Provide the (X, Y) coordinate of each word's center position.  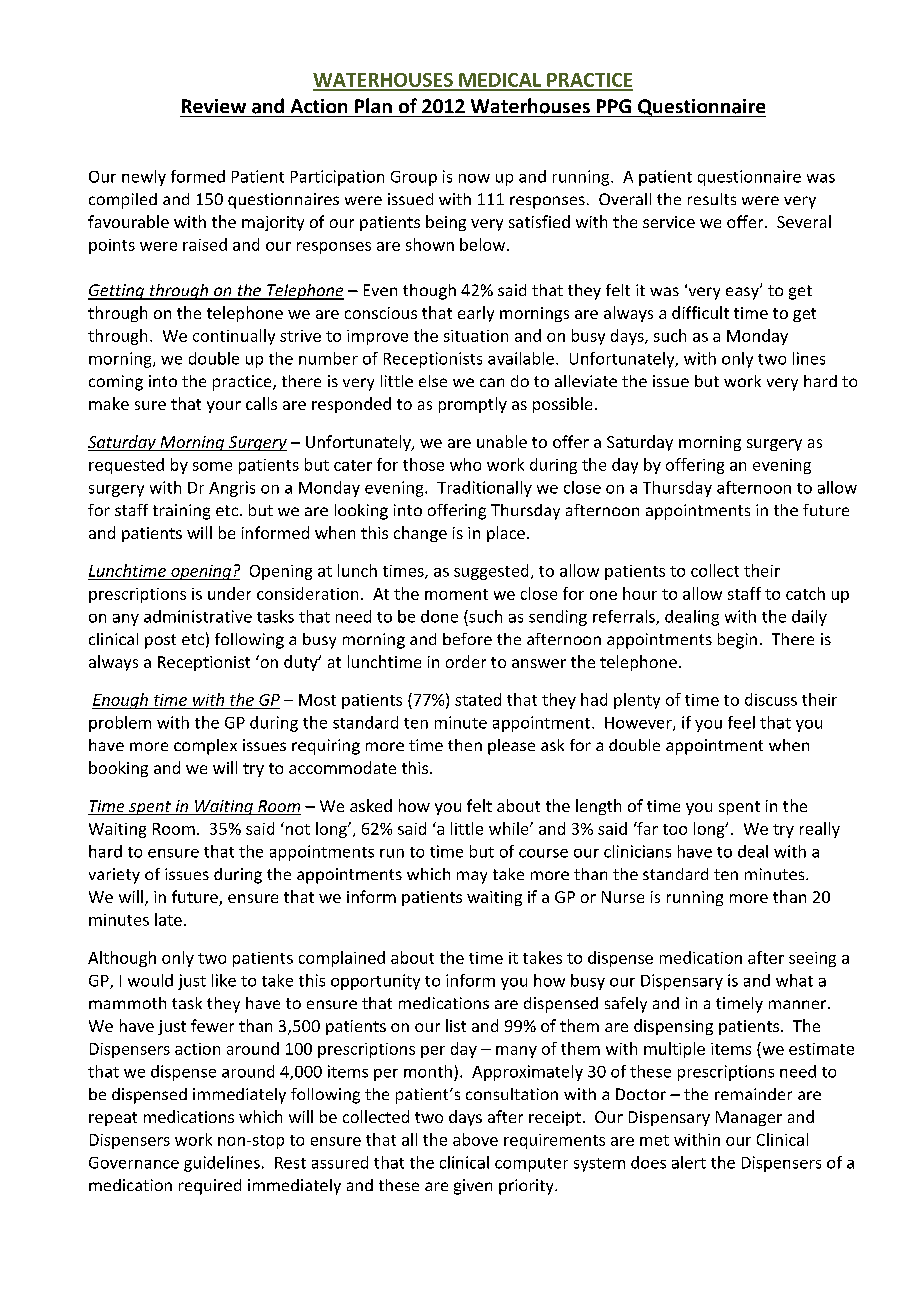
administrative (198, 616)
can (492, 382)
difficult (700, 312)
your (224, 407)
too (675, 829)
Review (214, 106)
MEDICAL (500, 81)
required (210, 1187)
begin (737, 641)
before (467, 639)
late (168, 919)
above (475, 1139)
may (472, 877)
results (712, 199)
